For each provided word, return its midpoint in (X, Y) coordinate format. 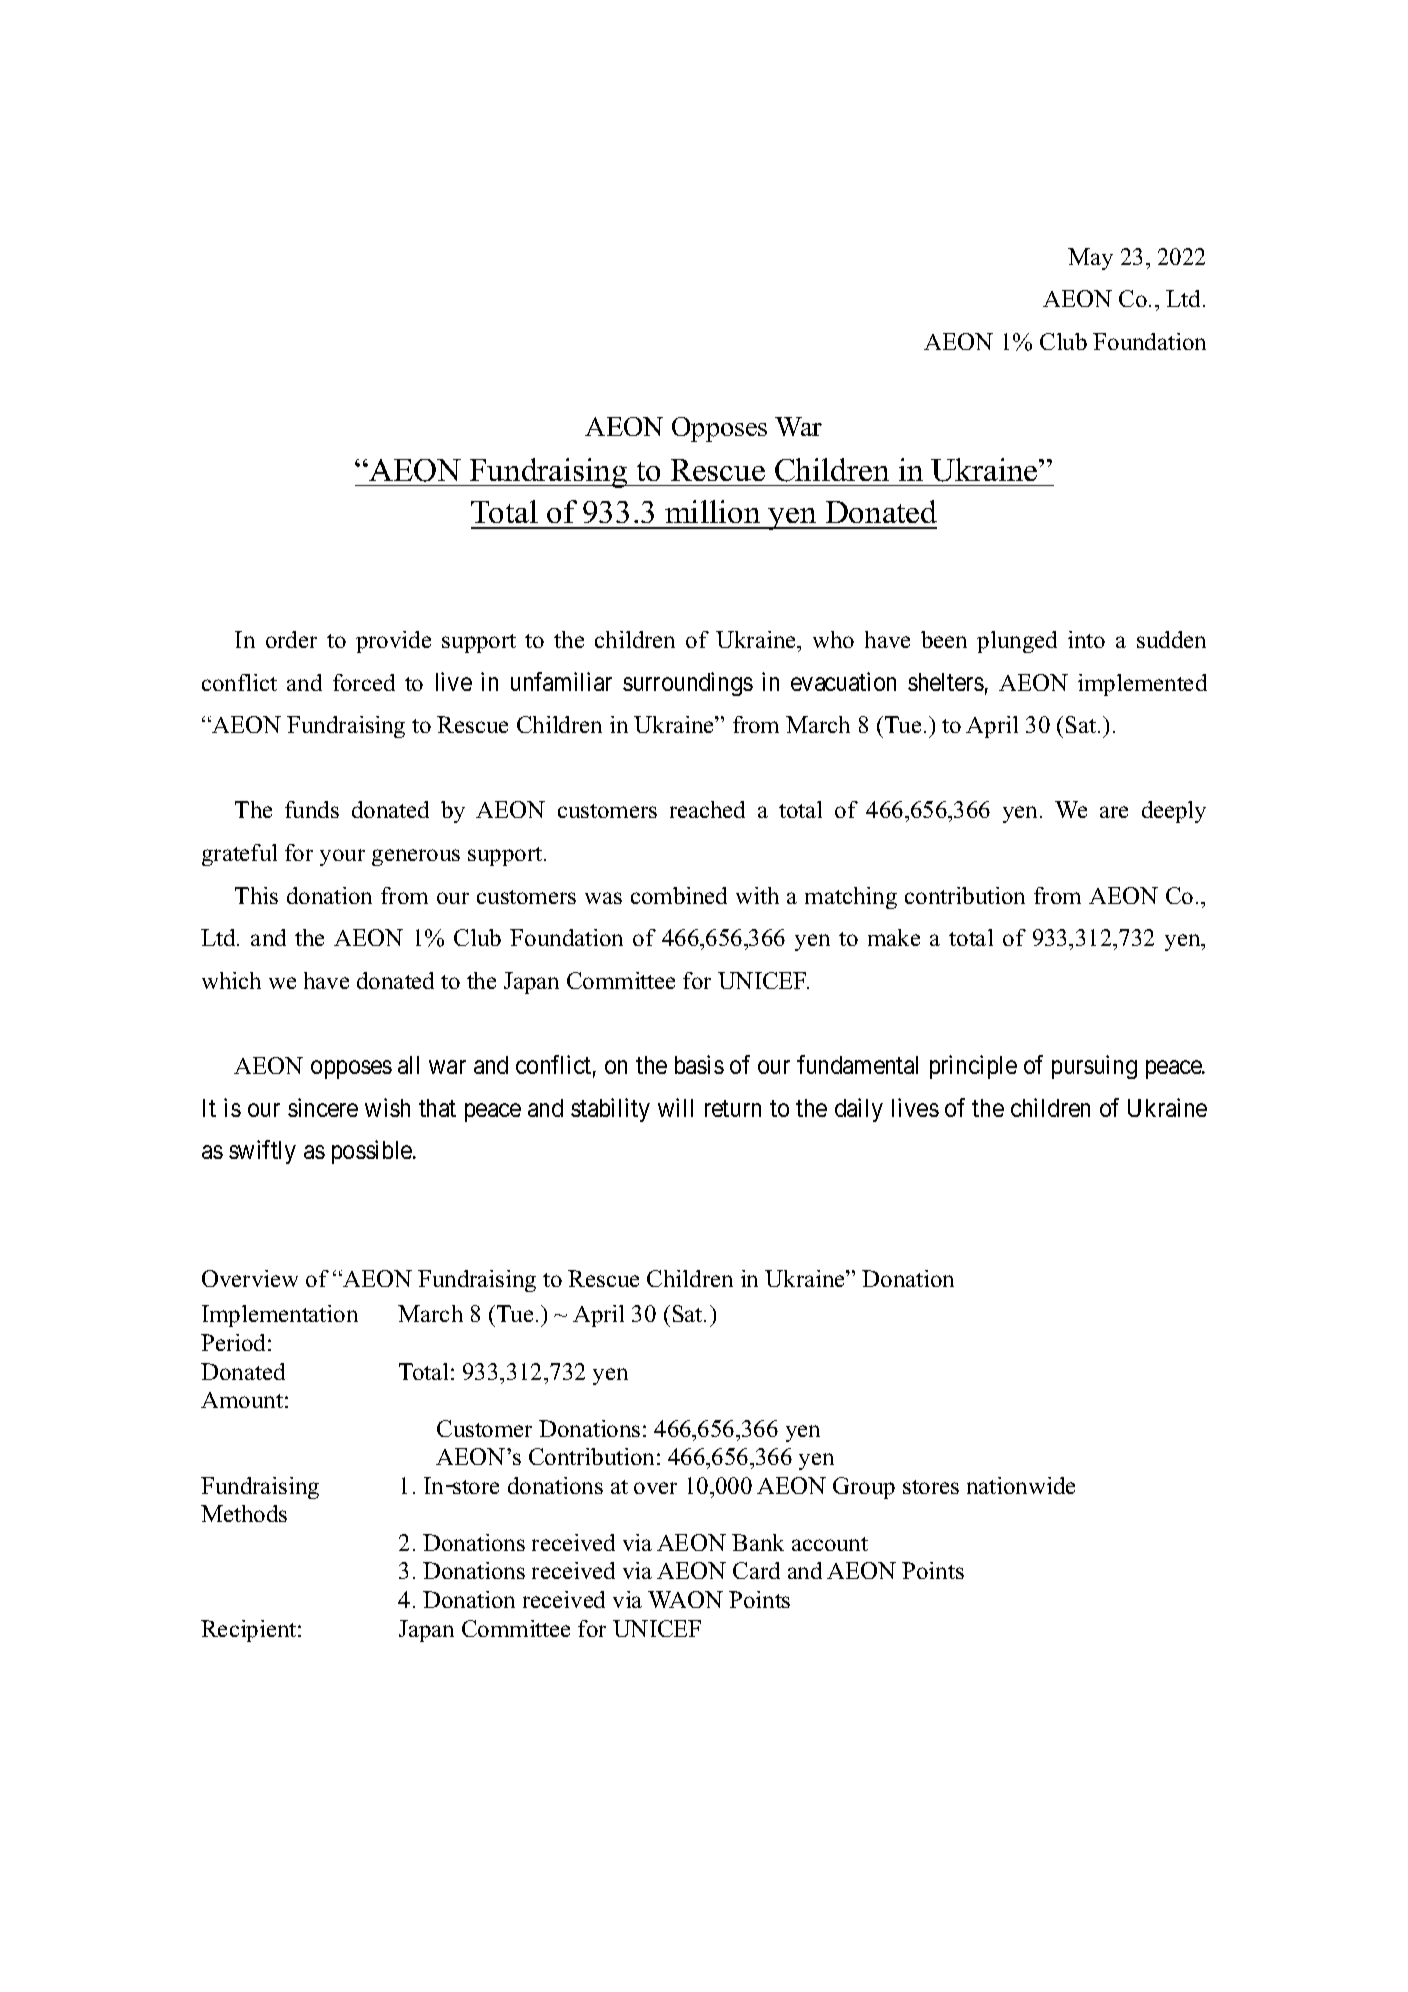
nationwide (1021, 1485)
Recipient (250, 1631)
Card (756, 1570)
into (1086, 639)
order (291, 639)
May (1090, 259)
